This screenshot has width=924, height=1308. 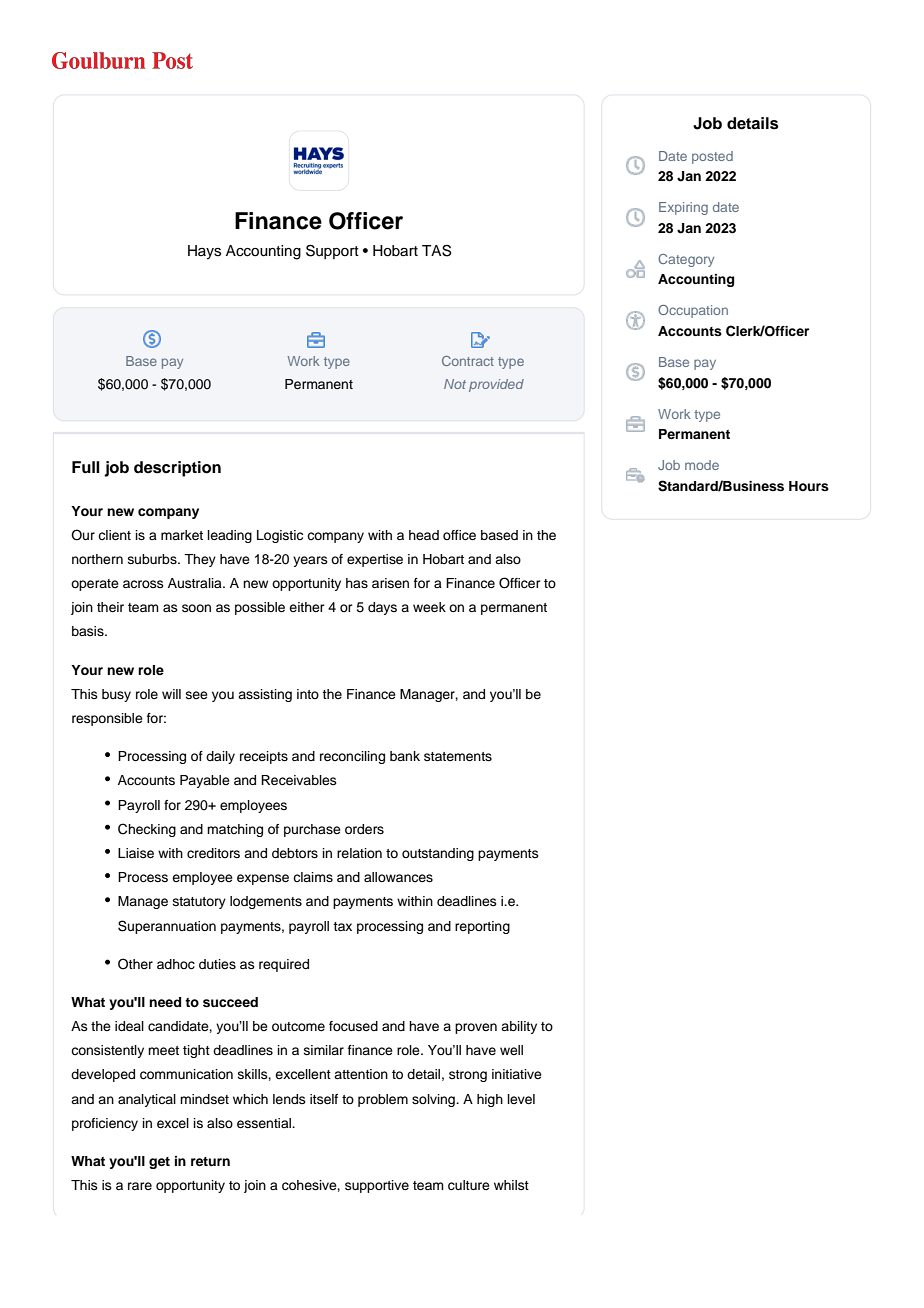 What do you see at coordinates (204, 252) in the screenshot?
I see `Hays` at bounding box center [204, 252].
